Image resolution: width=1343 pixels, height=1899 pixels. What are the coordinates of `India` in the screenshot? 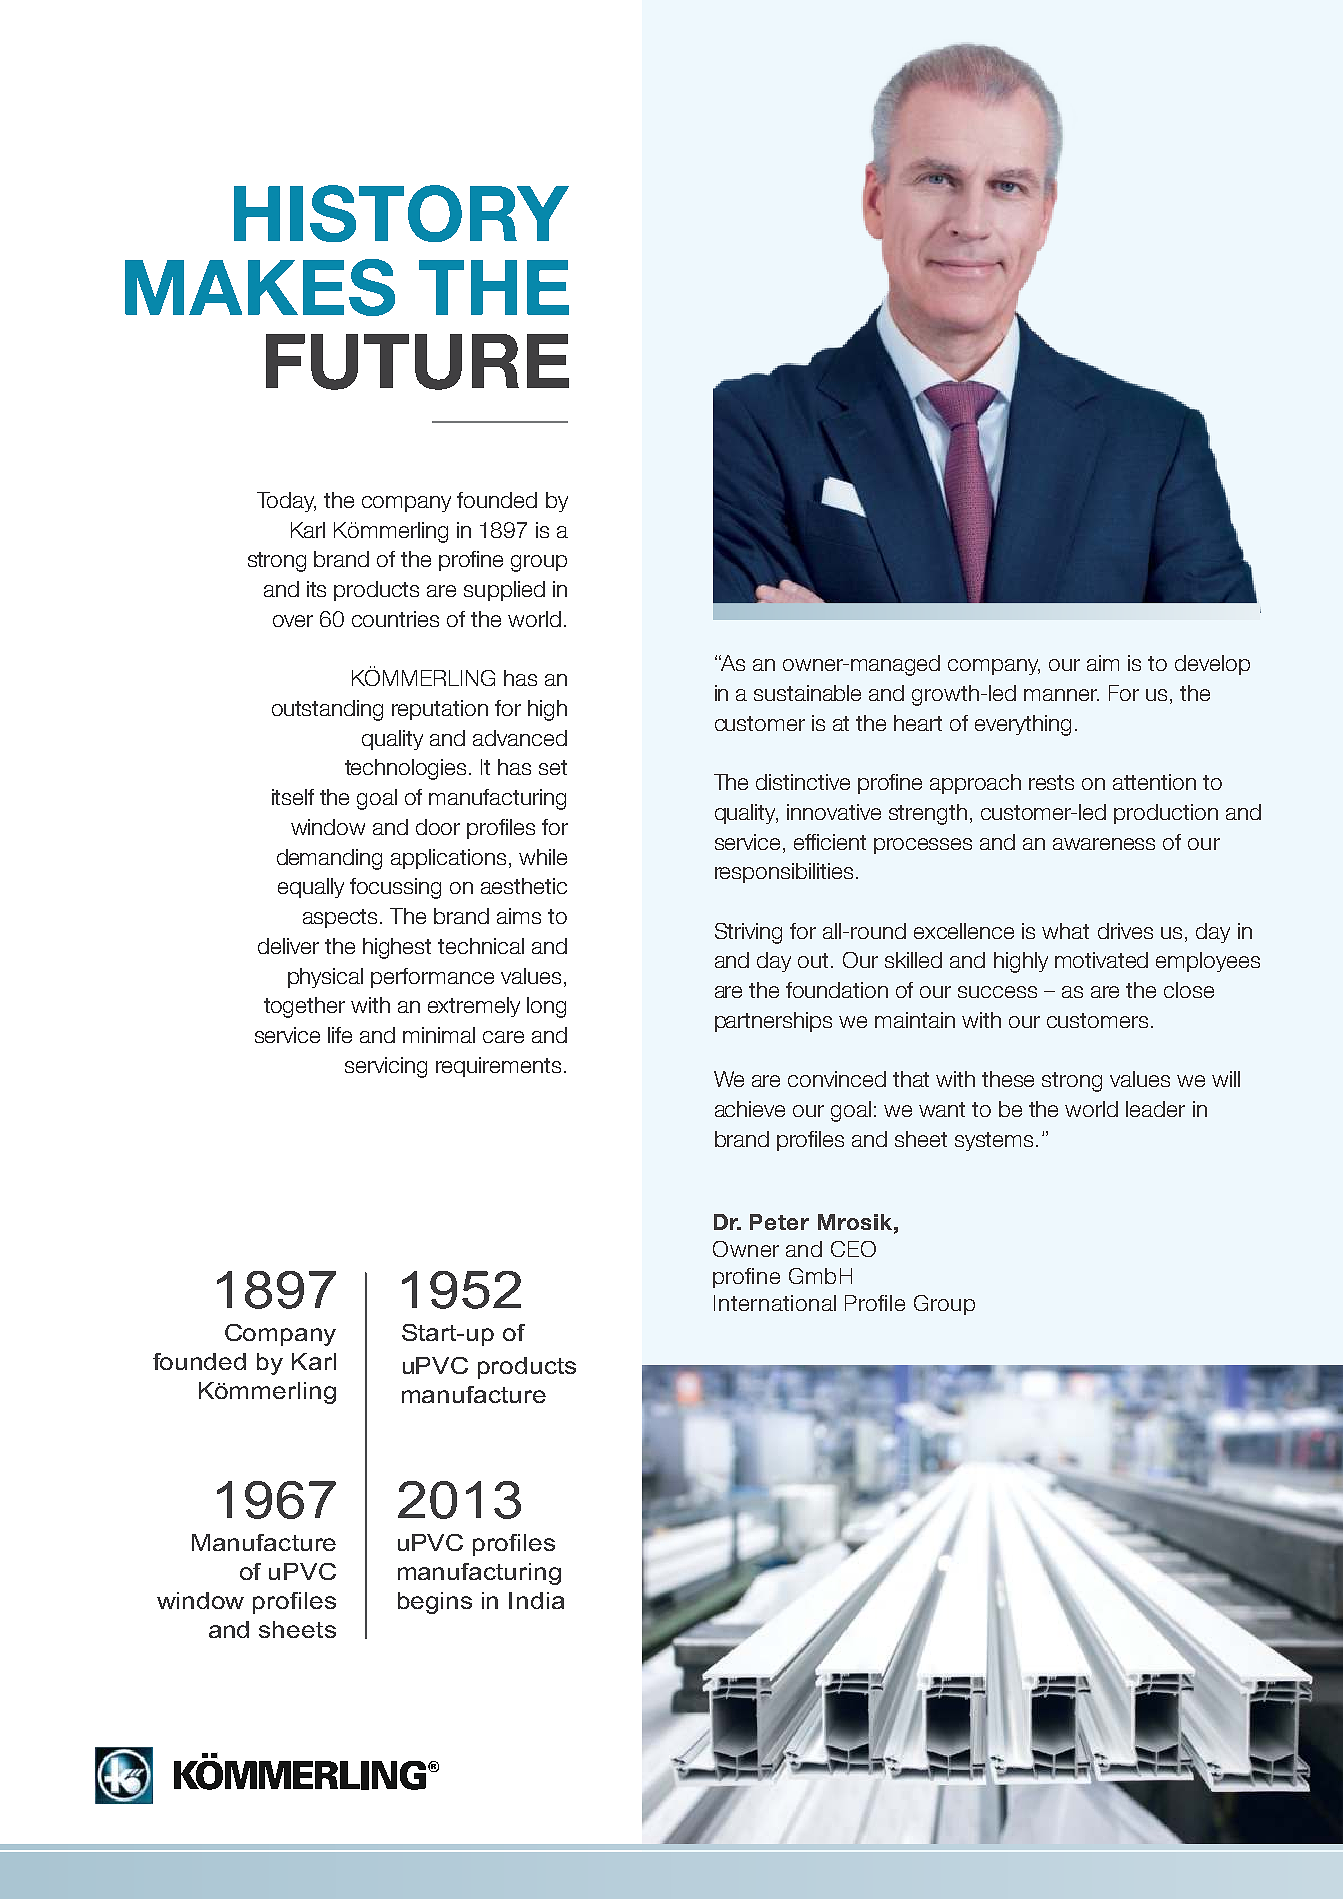 It's located at (536, 1600).
